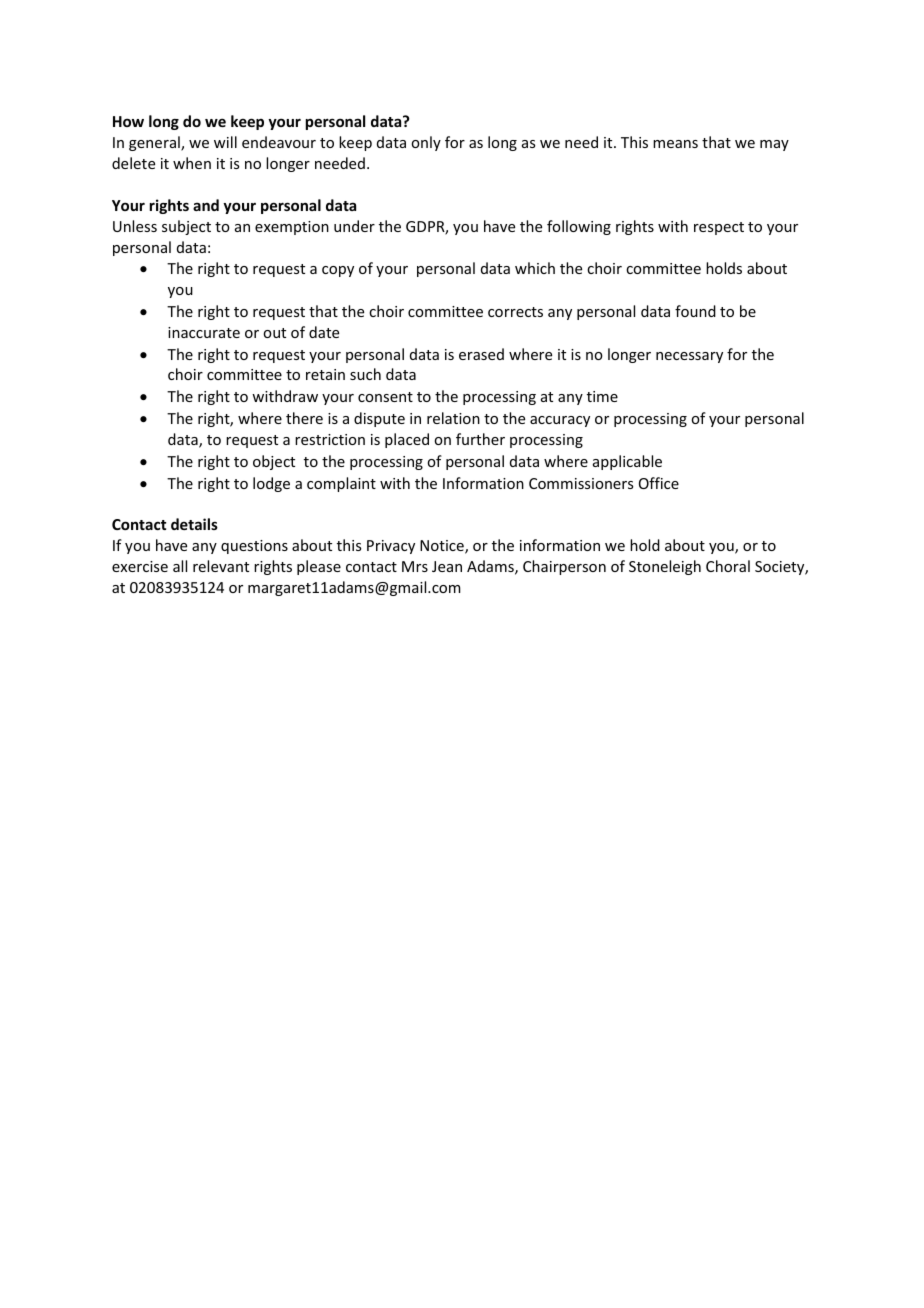 Image resolution: width=924 pixels, height=1308 pixels. I want to click on object, so click(274, 462).
